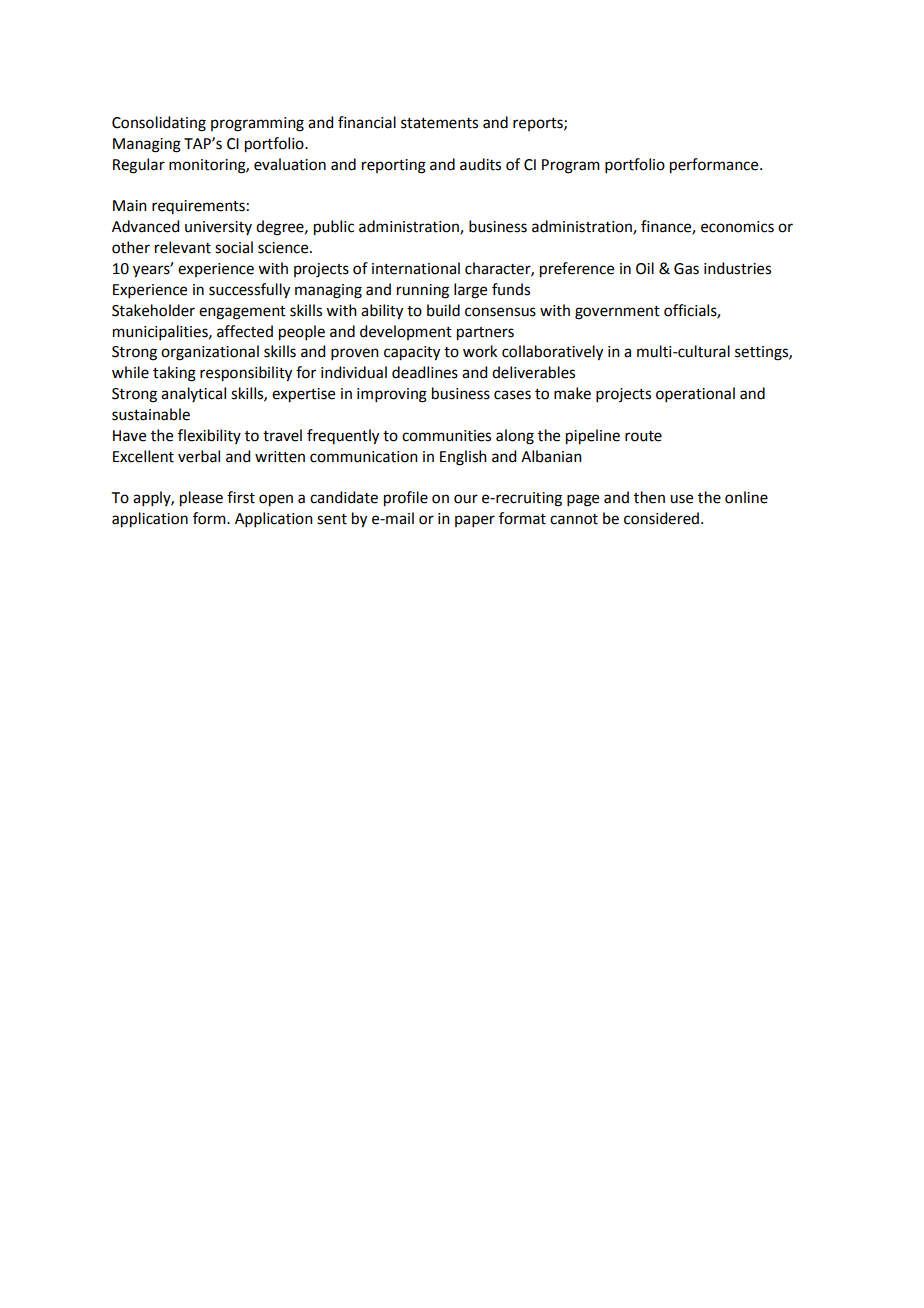 The width and height of the screenshot is (924, 1308). Describe the element at coordinates (466, 499) in the screenshot. I see `our` at that location.
